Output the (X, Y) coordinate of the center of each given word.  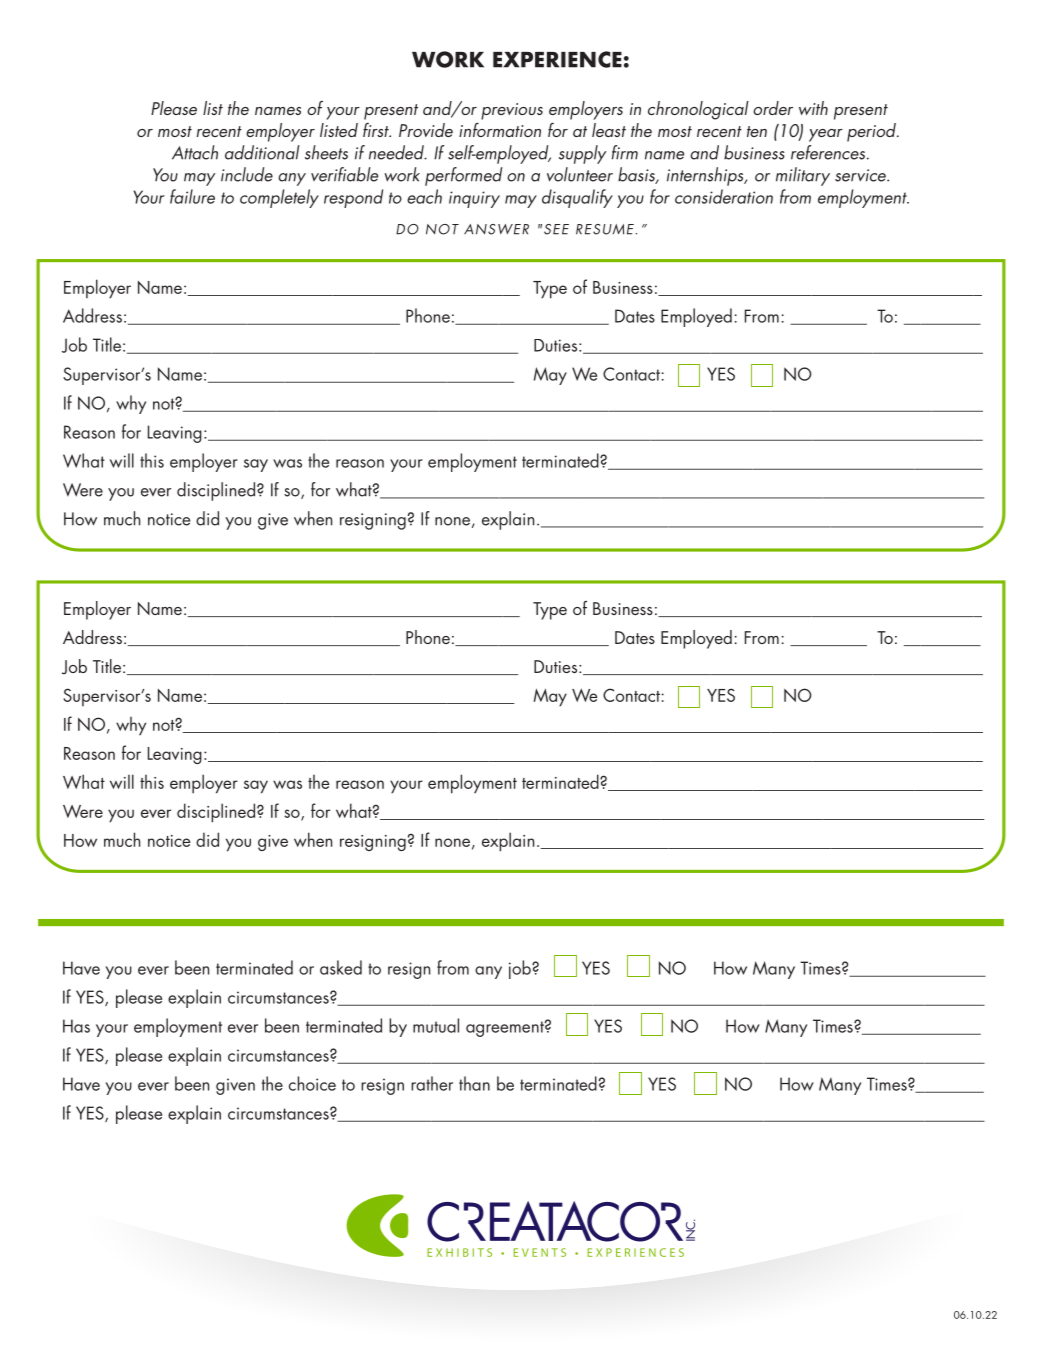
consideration (724, 196)
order (773, 108)
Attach (195, 152)
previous (512, 111)
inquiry (474, 199)
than (474, 1083)
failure (192, 196)
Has (76, 1026)
